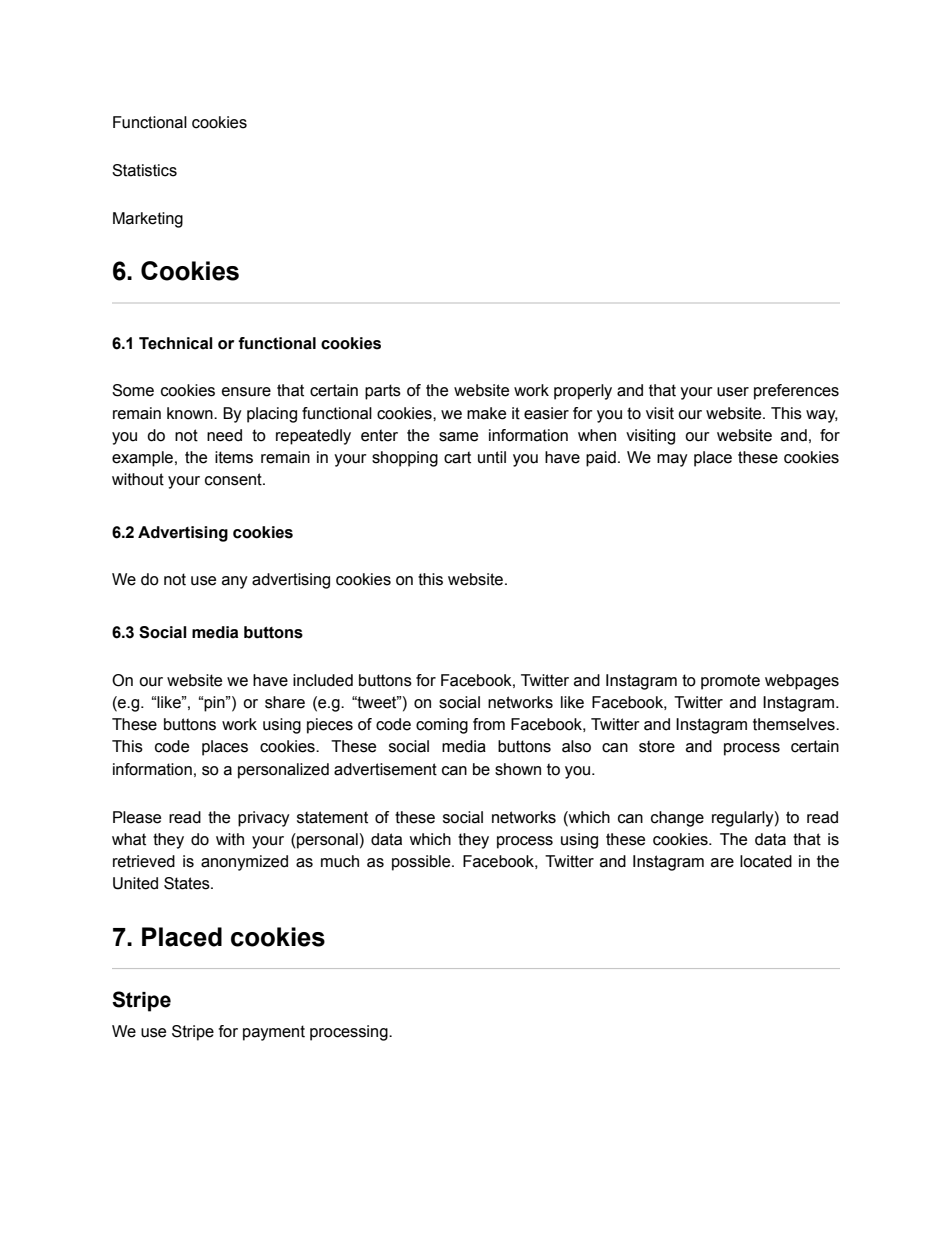 The image size is (952, 1233). What do you see at coordinates (235, 582) in the image?
I see `any` at bounding box center [235, 582].
